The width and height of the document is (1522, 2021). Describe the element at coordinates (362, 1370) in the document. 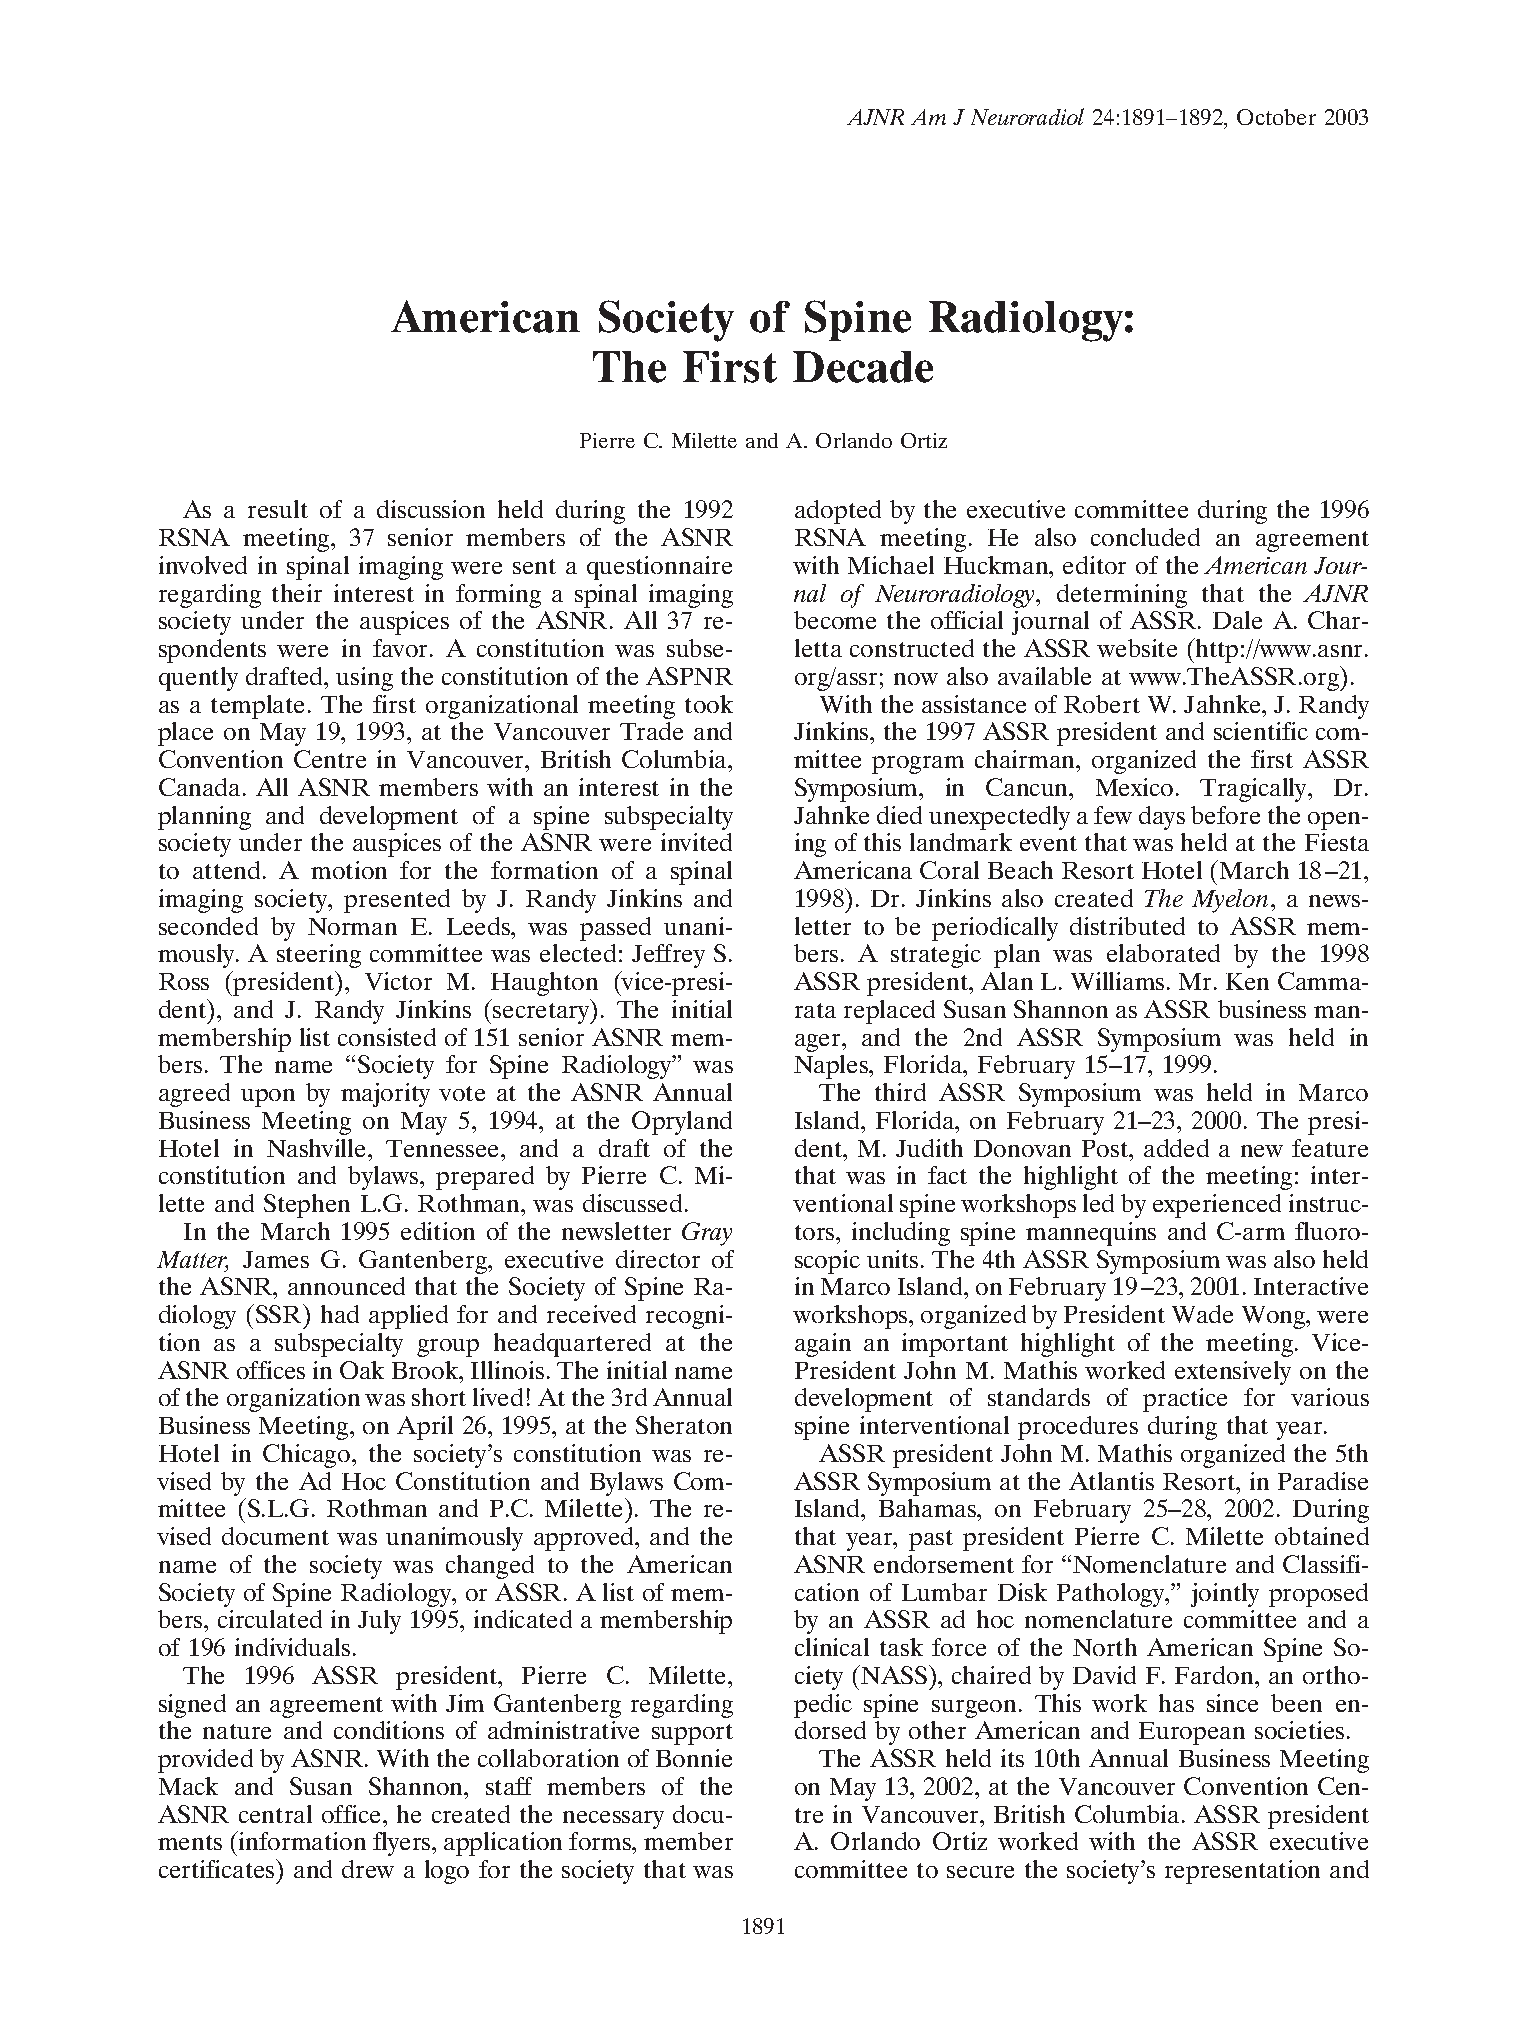

I see `Oak` at that location.
